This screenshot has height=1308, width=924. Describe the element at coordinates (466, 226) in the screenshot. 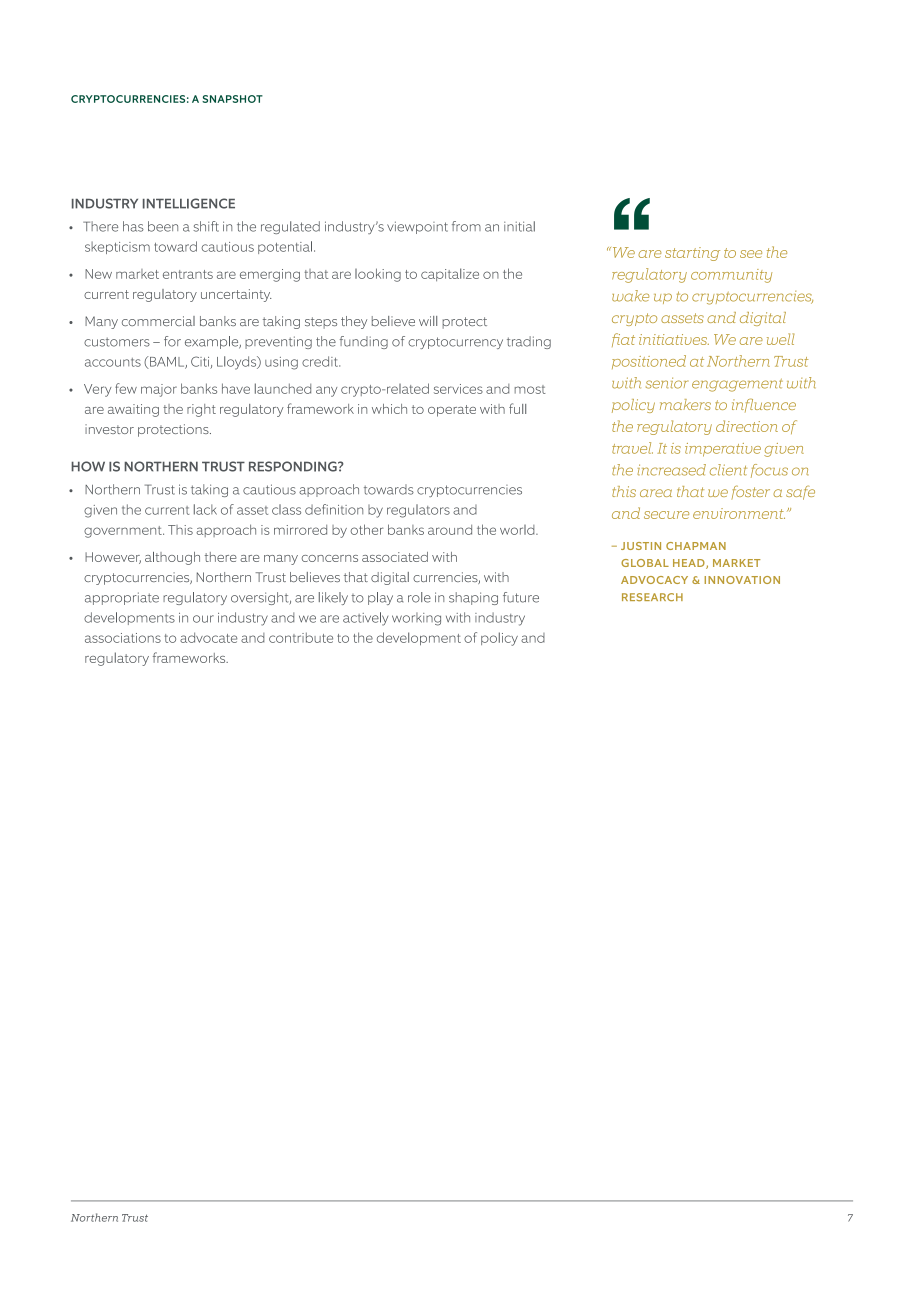

I see `from` at that location.
